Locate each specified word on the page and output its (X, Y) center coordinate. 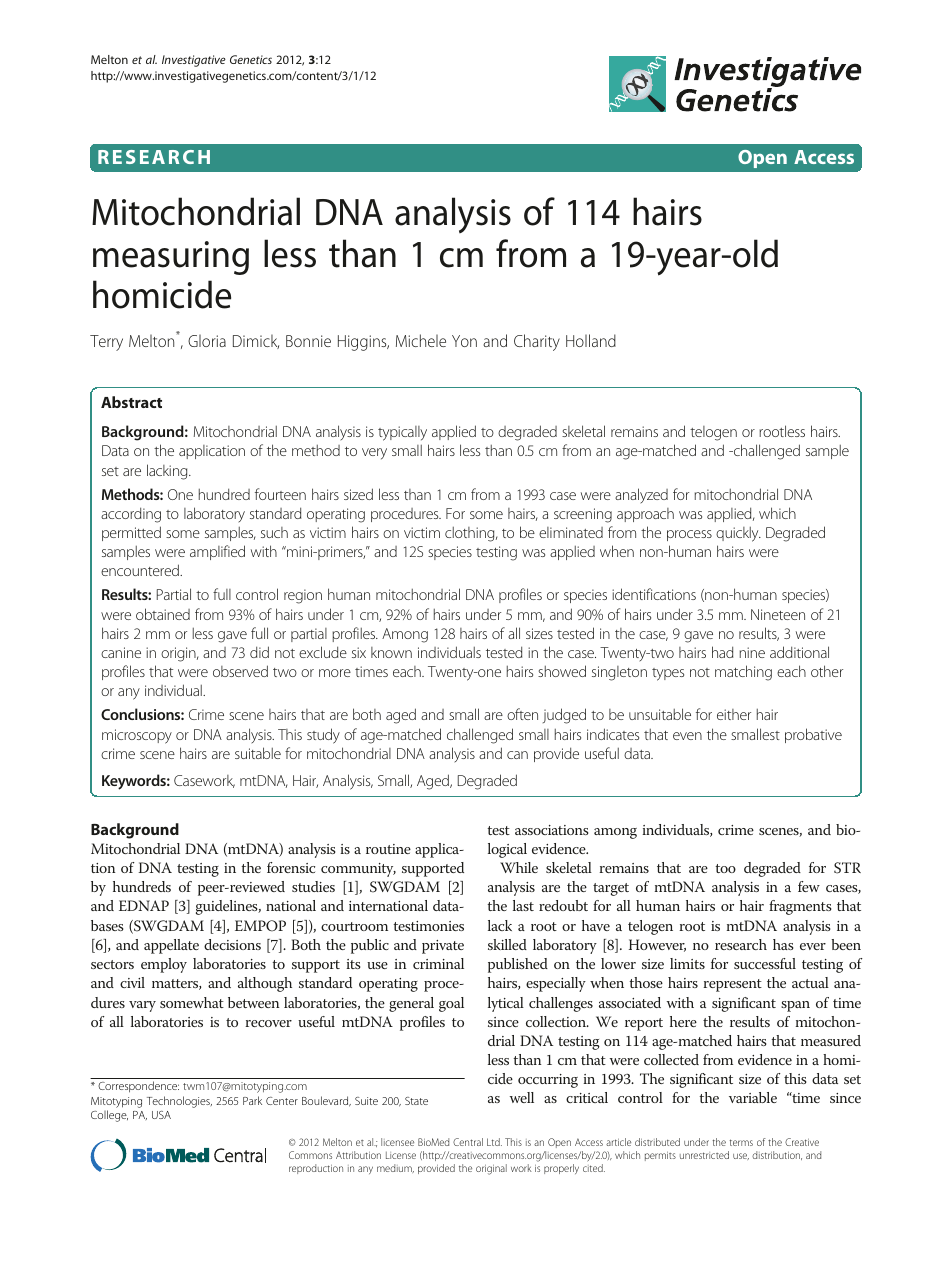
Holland (591, 340)
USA (161, 1115)
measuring (171, 258)
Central (468, 1142)
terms (741, 1142)
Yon (464, 341)
